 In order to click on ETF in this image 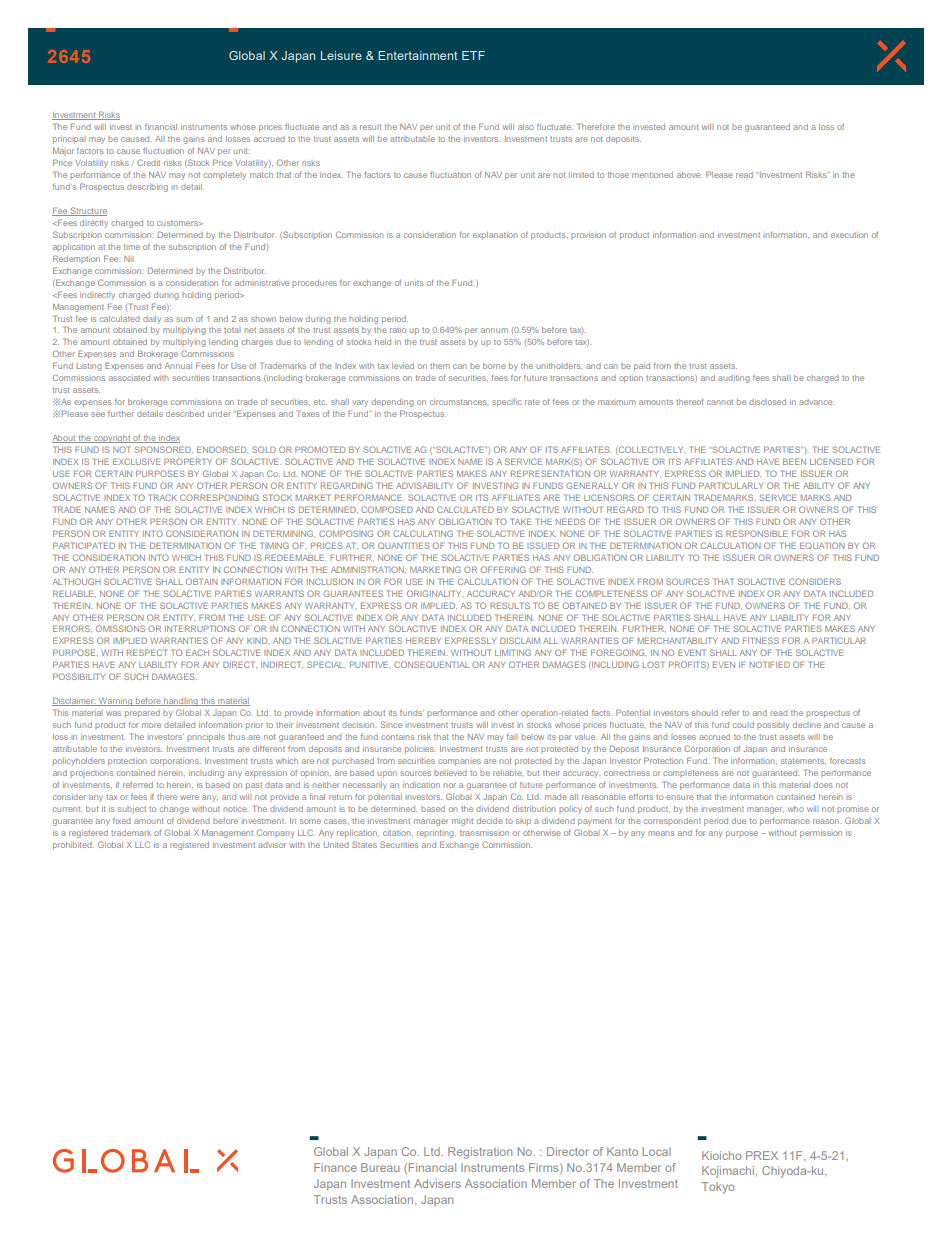, I will do `click(473, 55)`.
